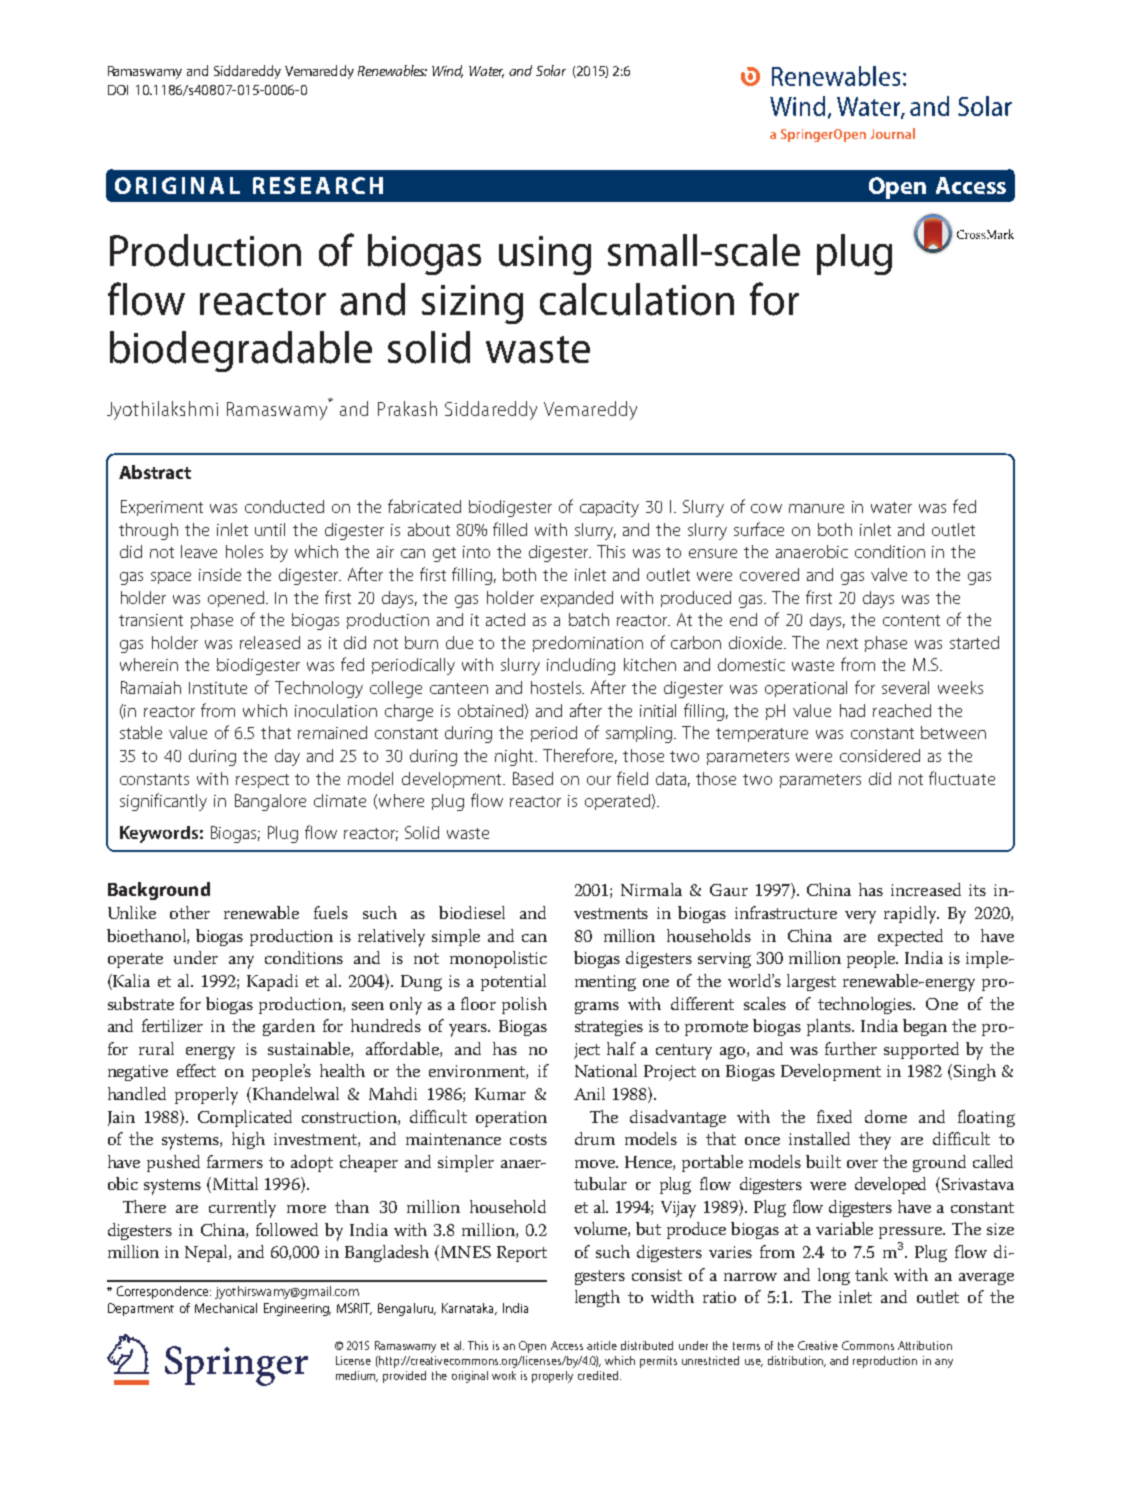  Describe the element at coordinates (118, 90) in the screenshot. I see `DOI` at that location.
